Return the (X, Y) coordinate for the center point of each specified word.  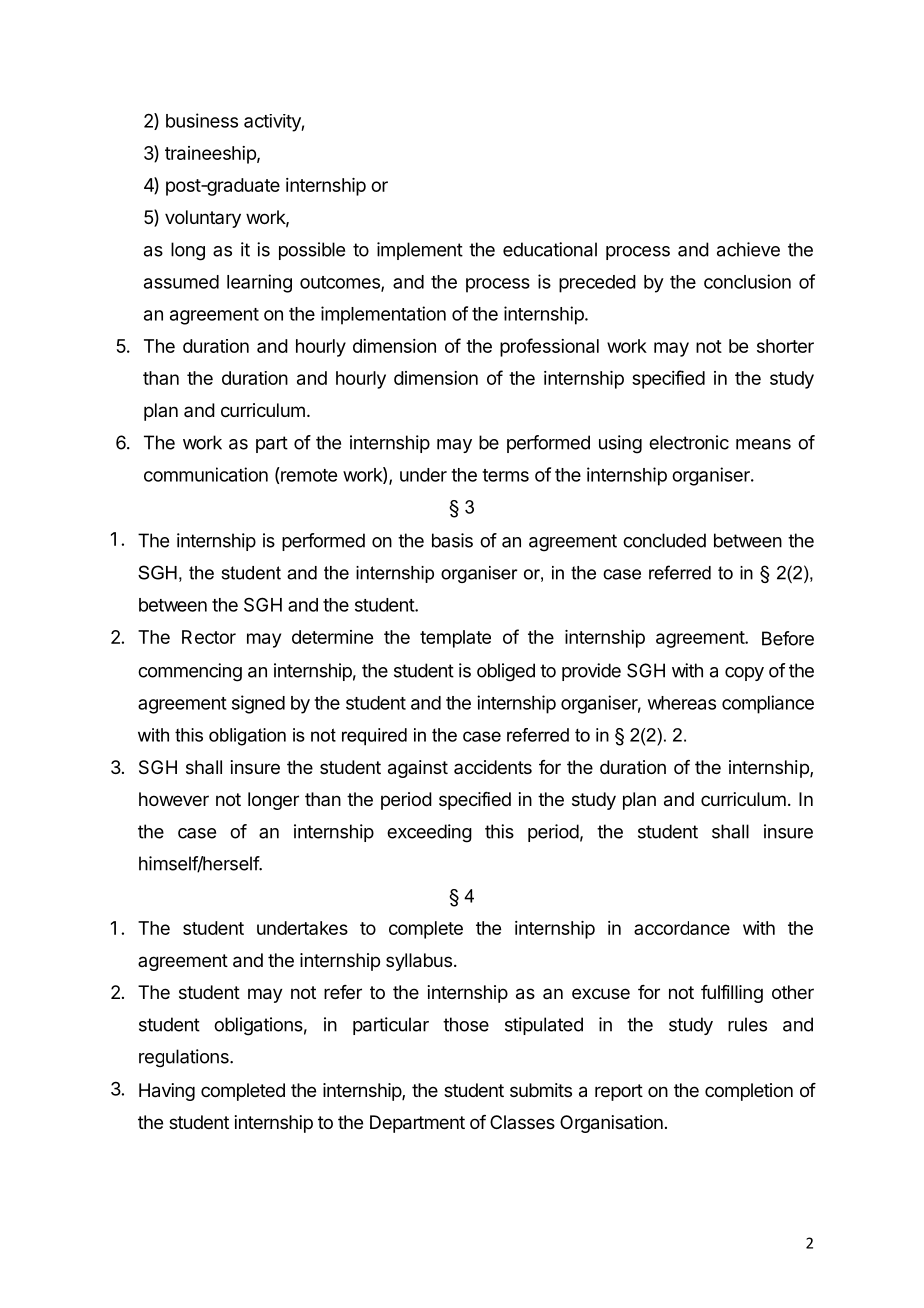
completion (749, 1092)
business (202, 120)
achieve (748, 249)
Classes (522, 1122)
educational (550, 249)
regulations (185, 1058)
